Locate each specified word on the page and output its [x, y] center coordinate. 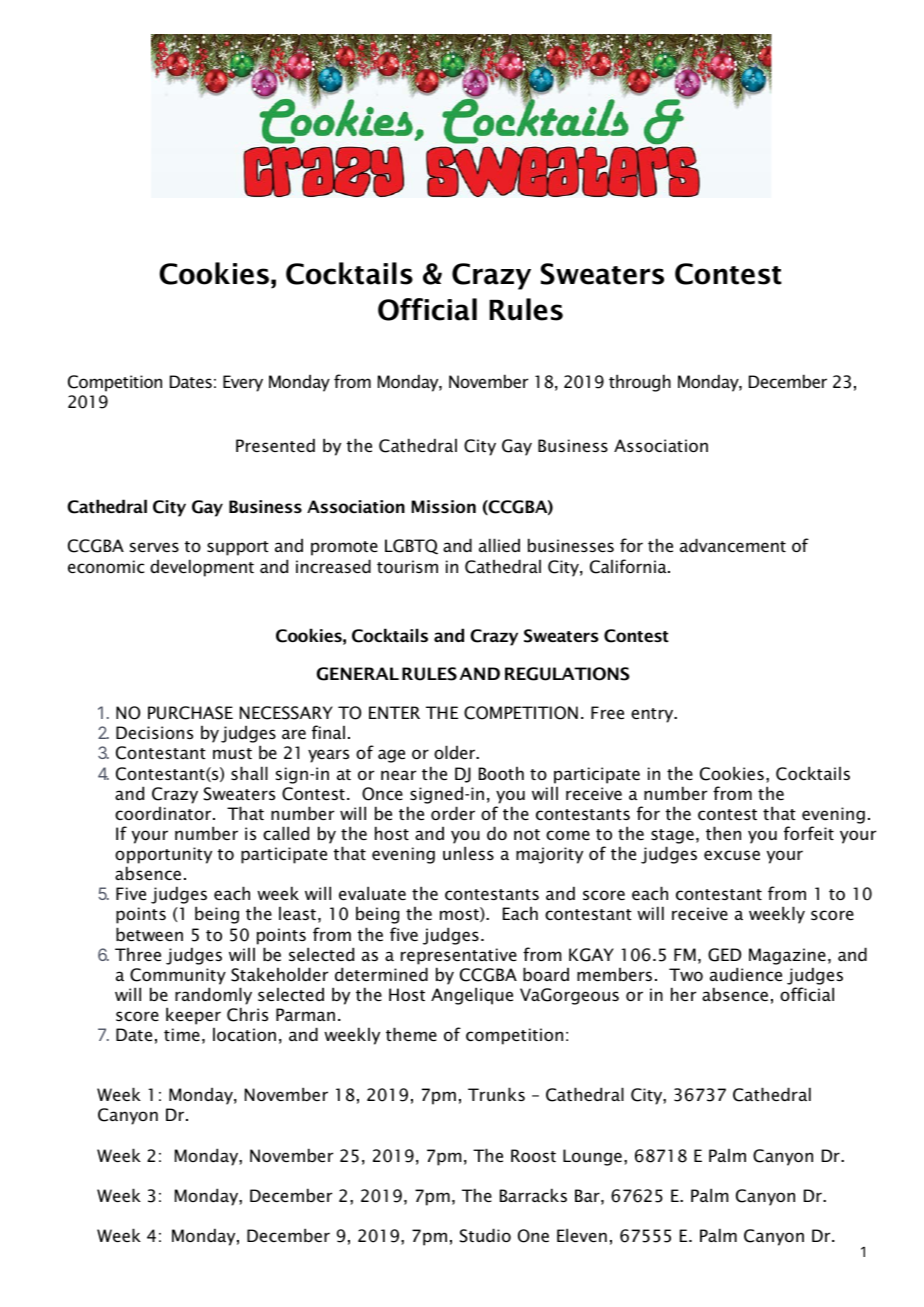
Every [243, 383]
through [640, 383]
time [182, 1034]
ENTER [394, 712]
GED [724, 955]
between [149, 934]
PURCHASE [190, 713]
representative [459, 956]
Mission [443, 506]
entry [653, 715]
